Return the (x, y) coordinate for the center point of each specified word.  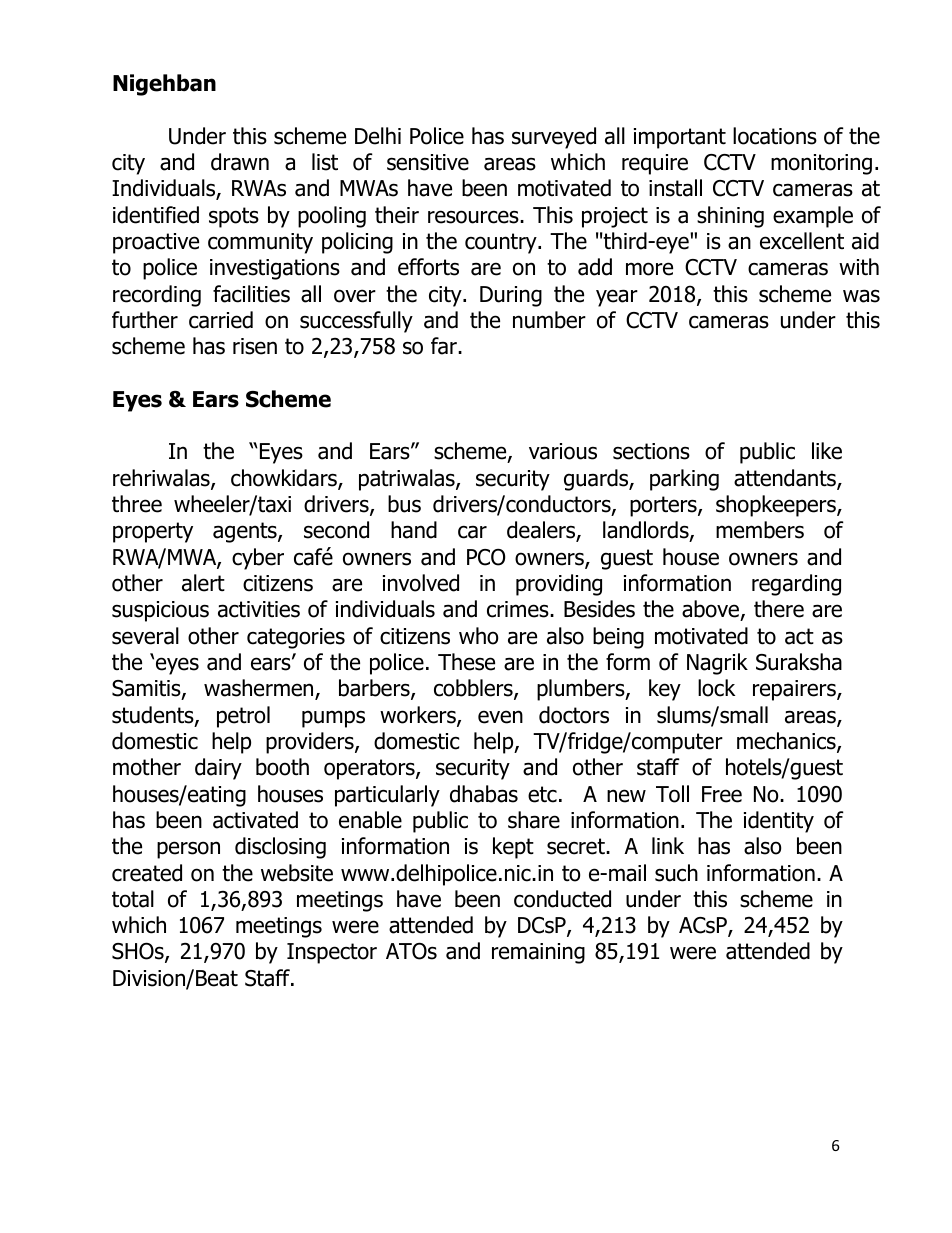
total (133, 899)
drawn (240, 162)
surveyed (554, 138)
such (676, 873)
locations (775, 136)
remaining (538, 953)
